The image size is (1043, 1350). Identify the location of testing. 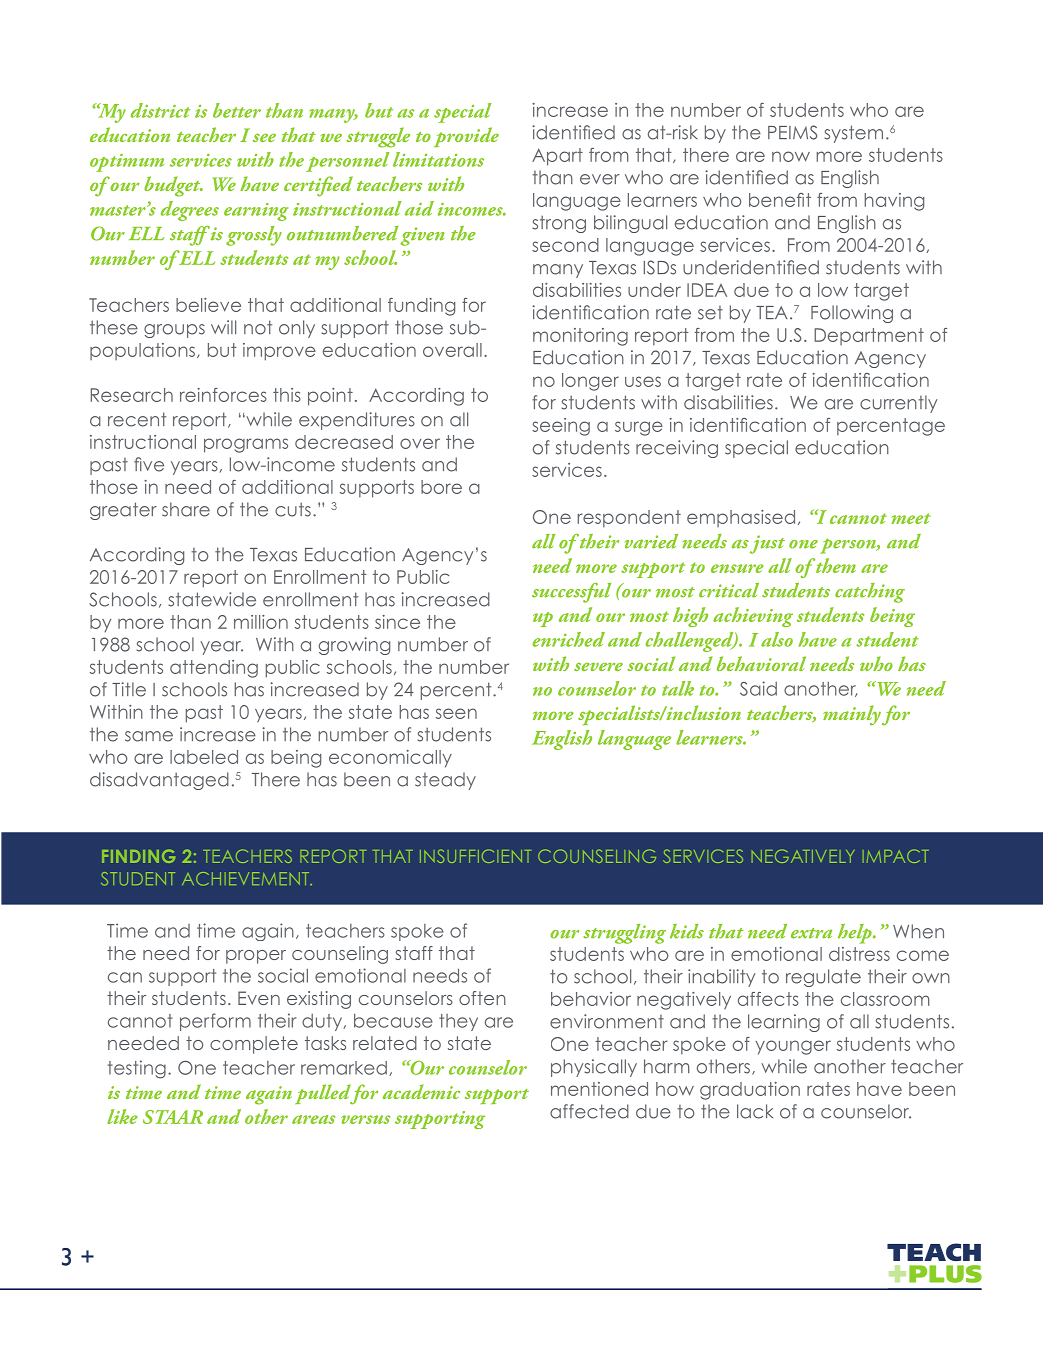
(137, 1069).
